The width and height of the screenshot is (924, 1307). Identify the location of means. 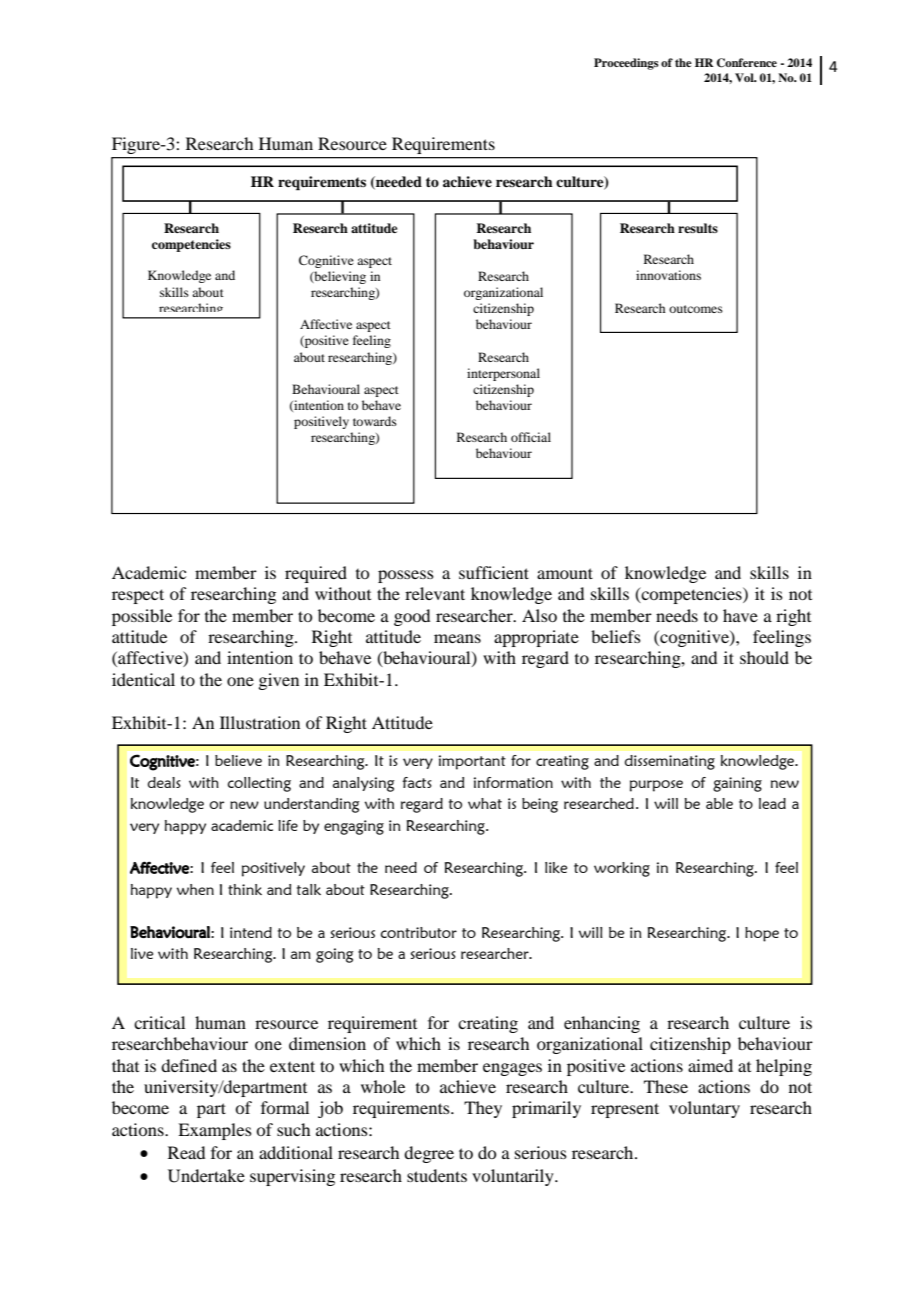
(457, 638).
